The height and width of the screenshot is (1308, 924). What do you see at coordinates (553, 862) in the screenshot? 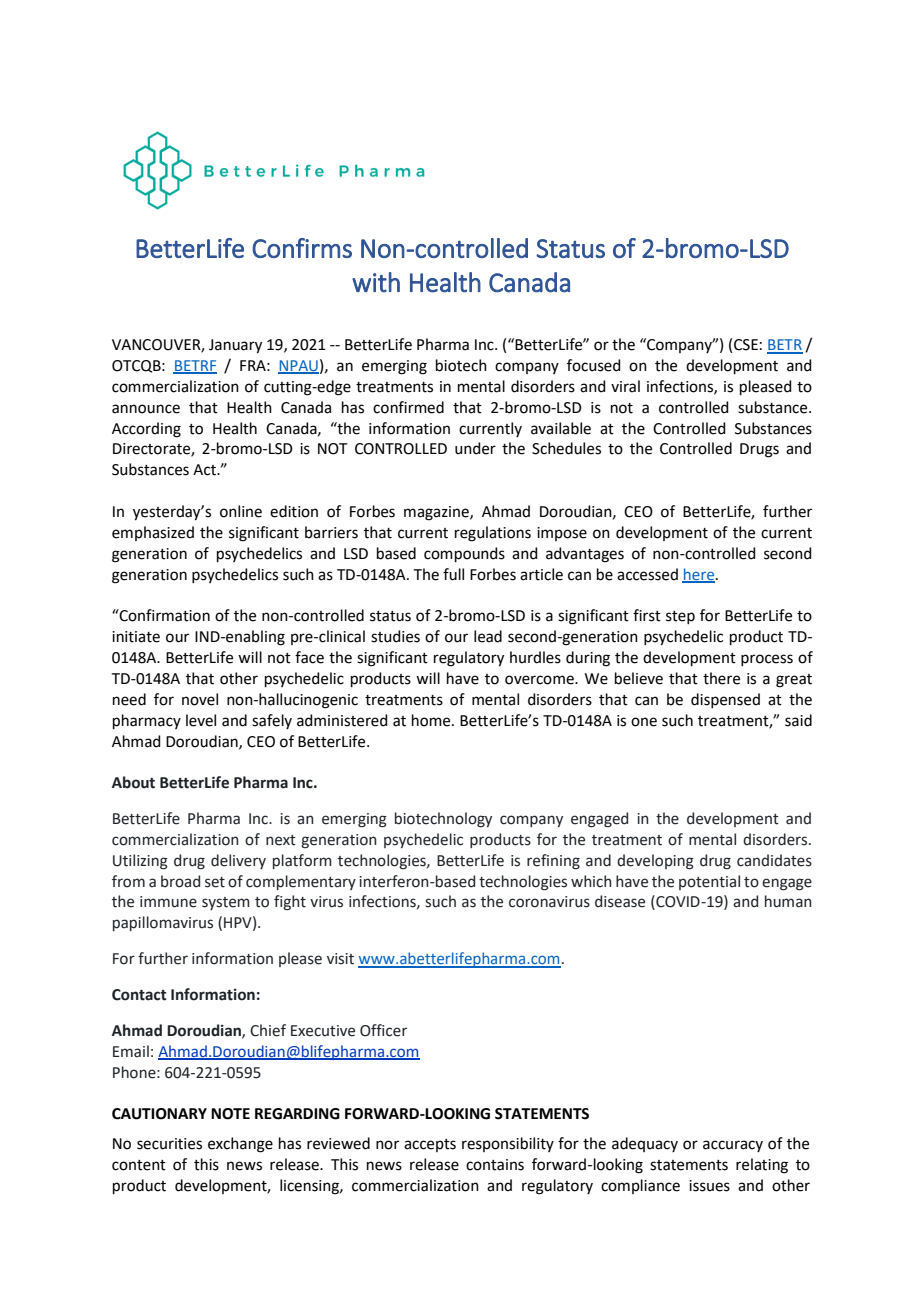
I see `refining` at bounding box center [553, 862].
